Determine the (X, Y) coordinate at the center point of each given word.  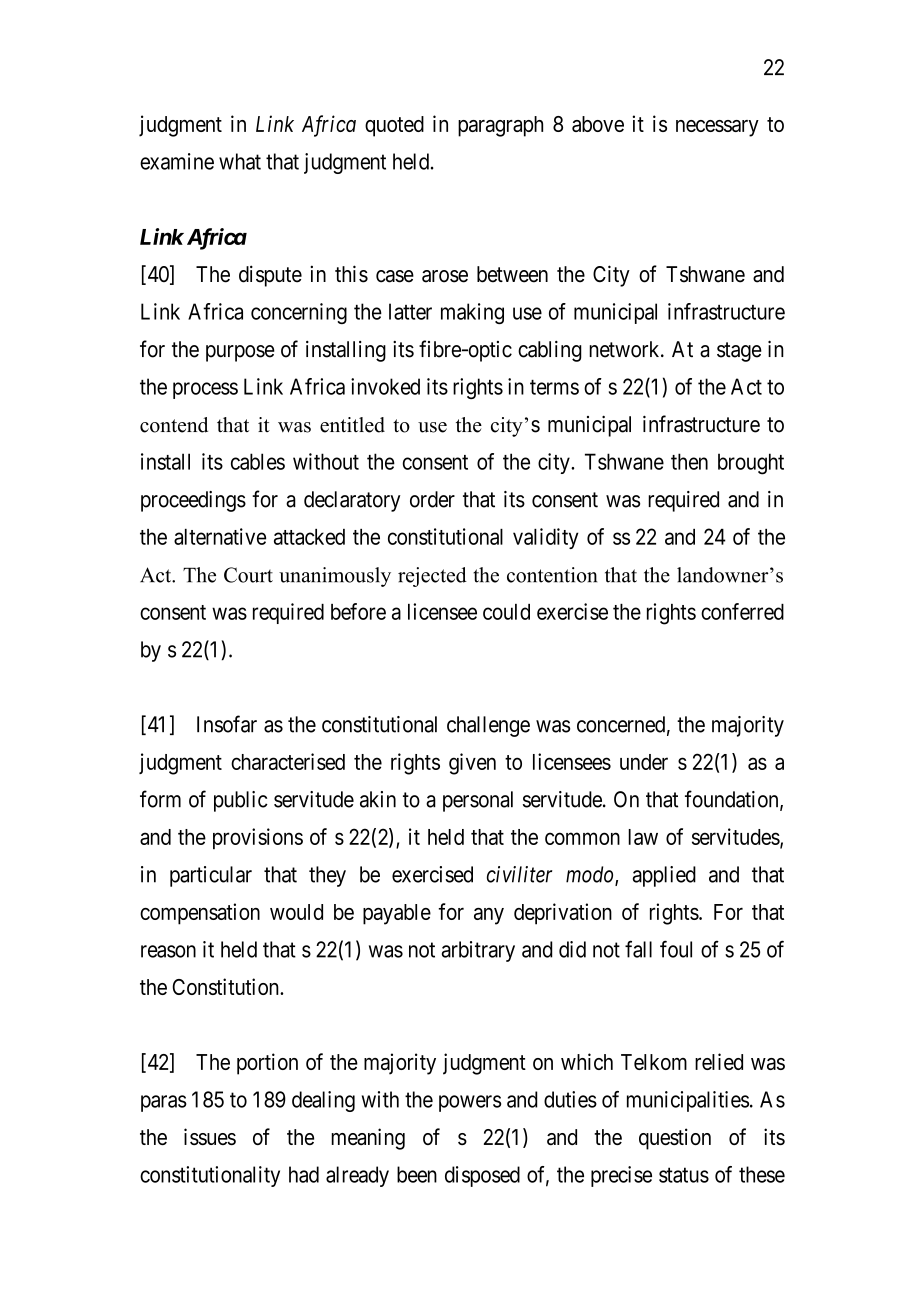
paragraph (500, 126)
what (240, 161)
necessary (717, 128)
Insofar (227, 724)
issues (210, 1136)
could (506, 612)
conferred (742, 611)
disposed (482, 1176)
